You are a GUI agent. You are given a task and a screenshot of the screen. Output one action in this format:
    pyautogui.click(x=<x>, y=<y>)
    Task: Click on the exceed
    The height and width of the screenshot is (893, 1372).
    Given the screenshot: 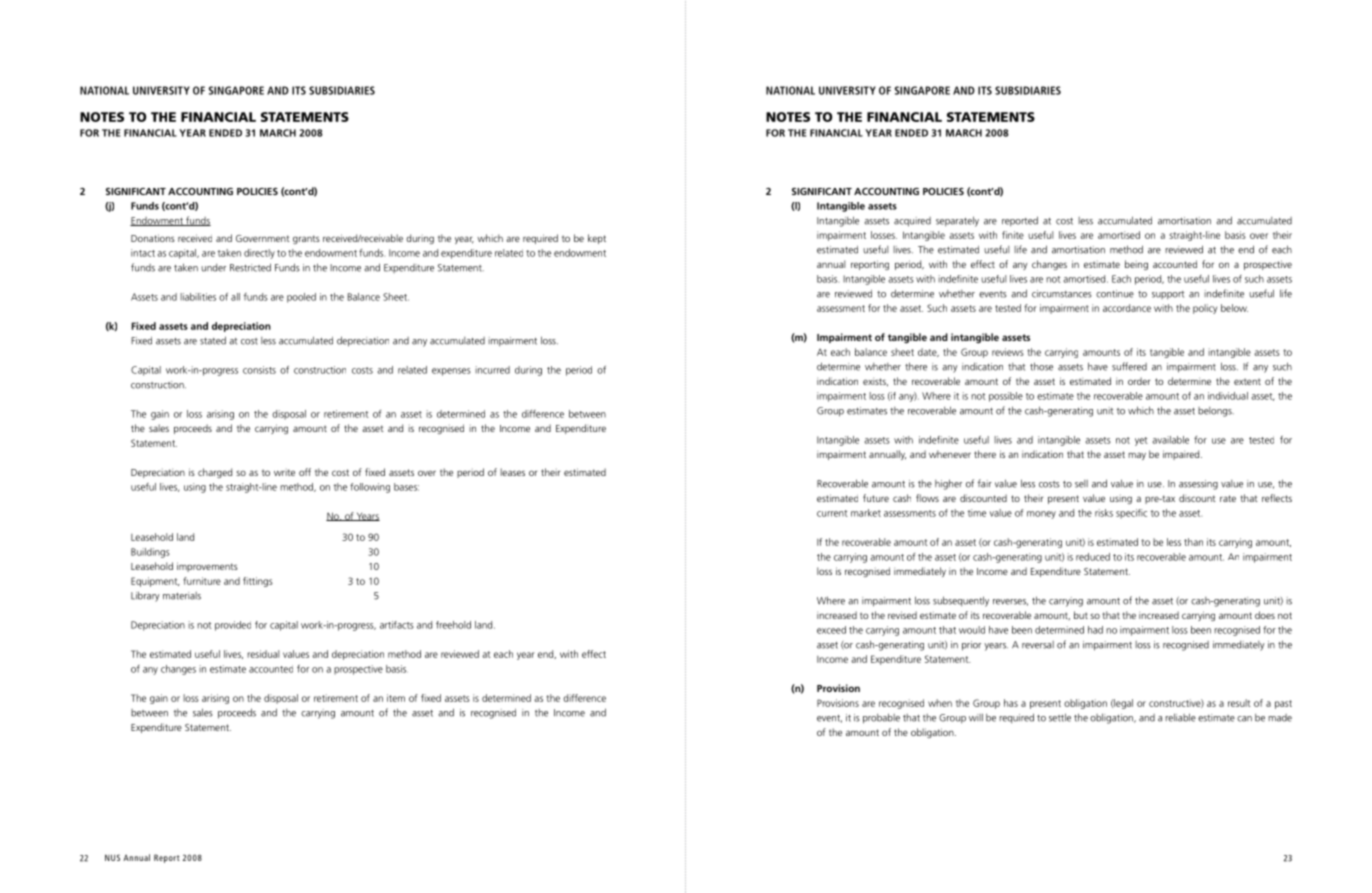 What is the action you would take?
    pyautogui.click(x=831, y=630)
